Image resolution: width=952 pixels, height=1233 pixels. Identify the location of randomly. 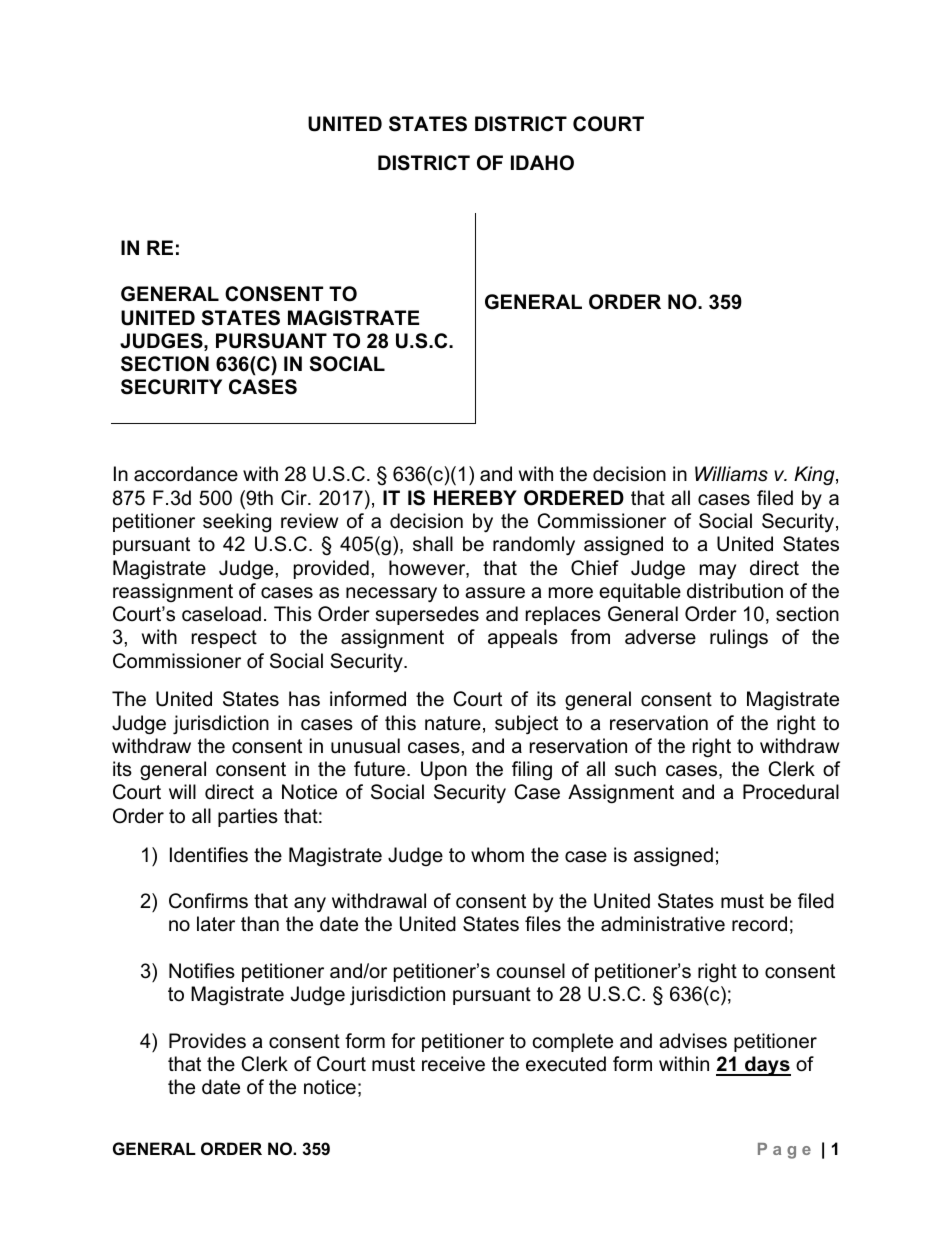
(534, 545).
